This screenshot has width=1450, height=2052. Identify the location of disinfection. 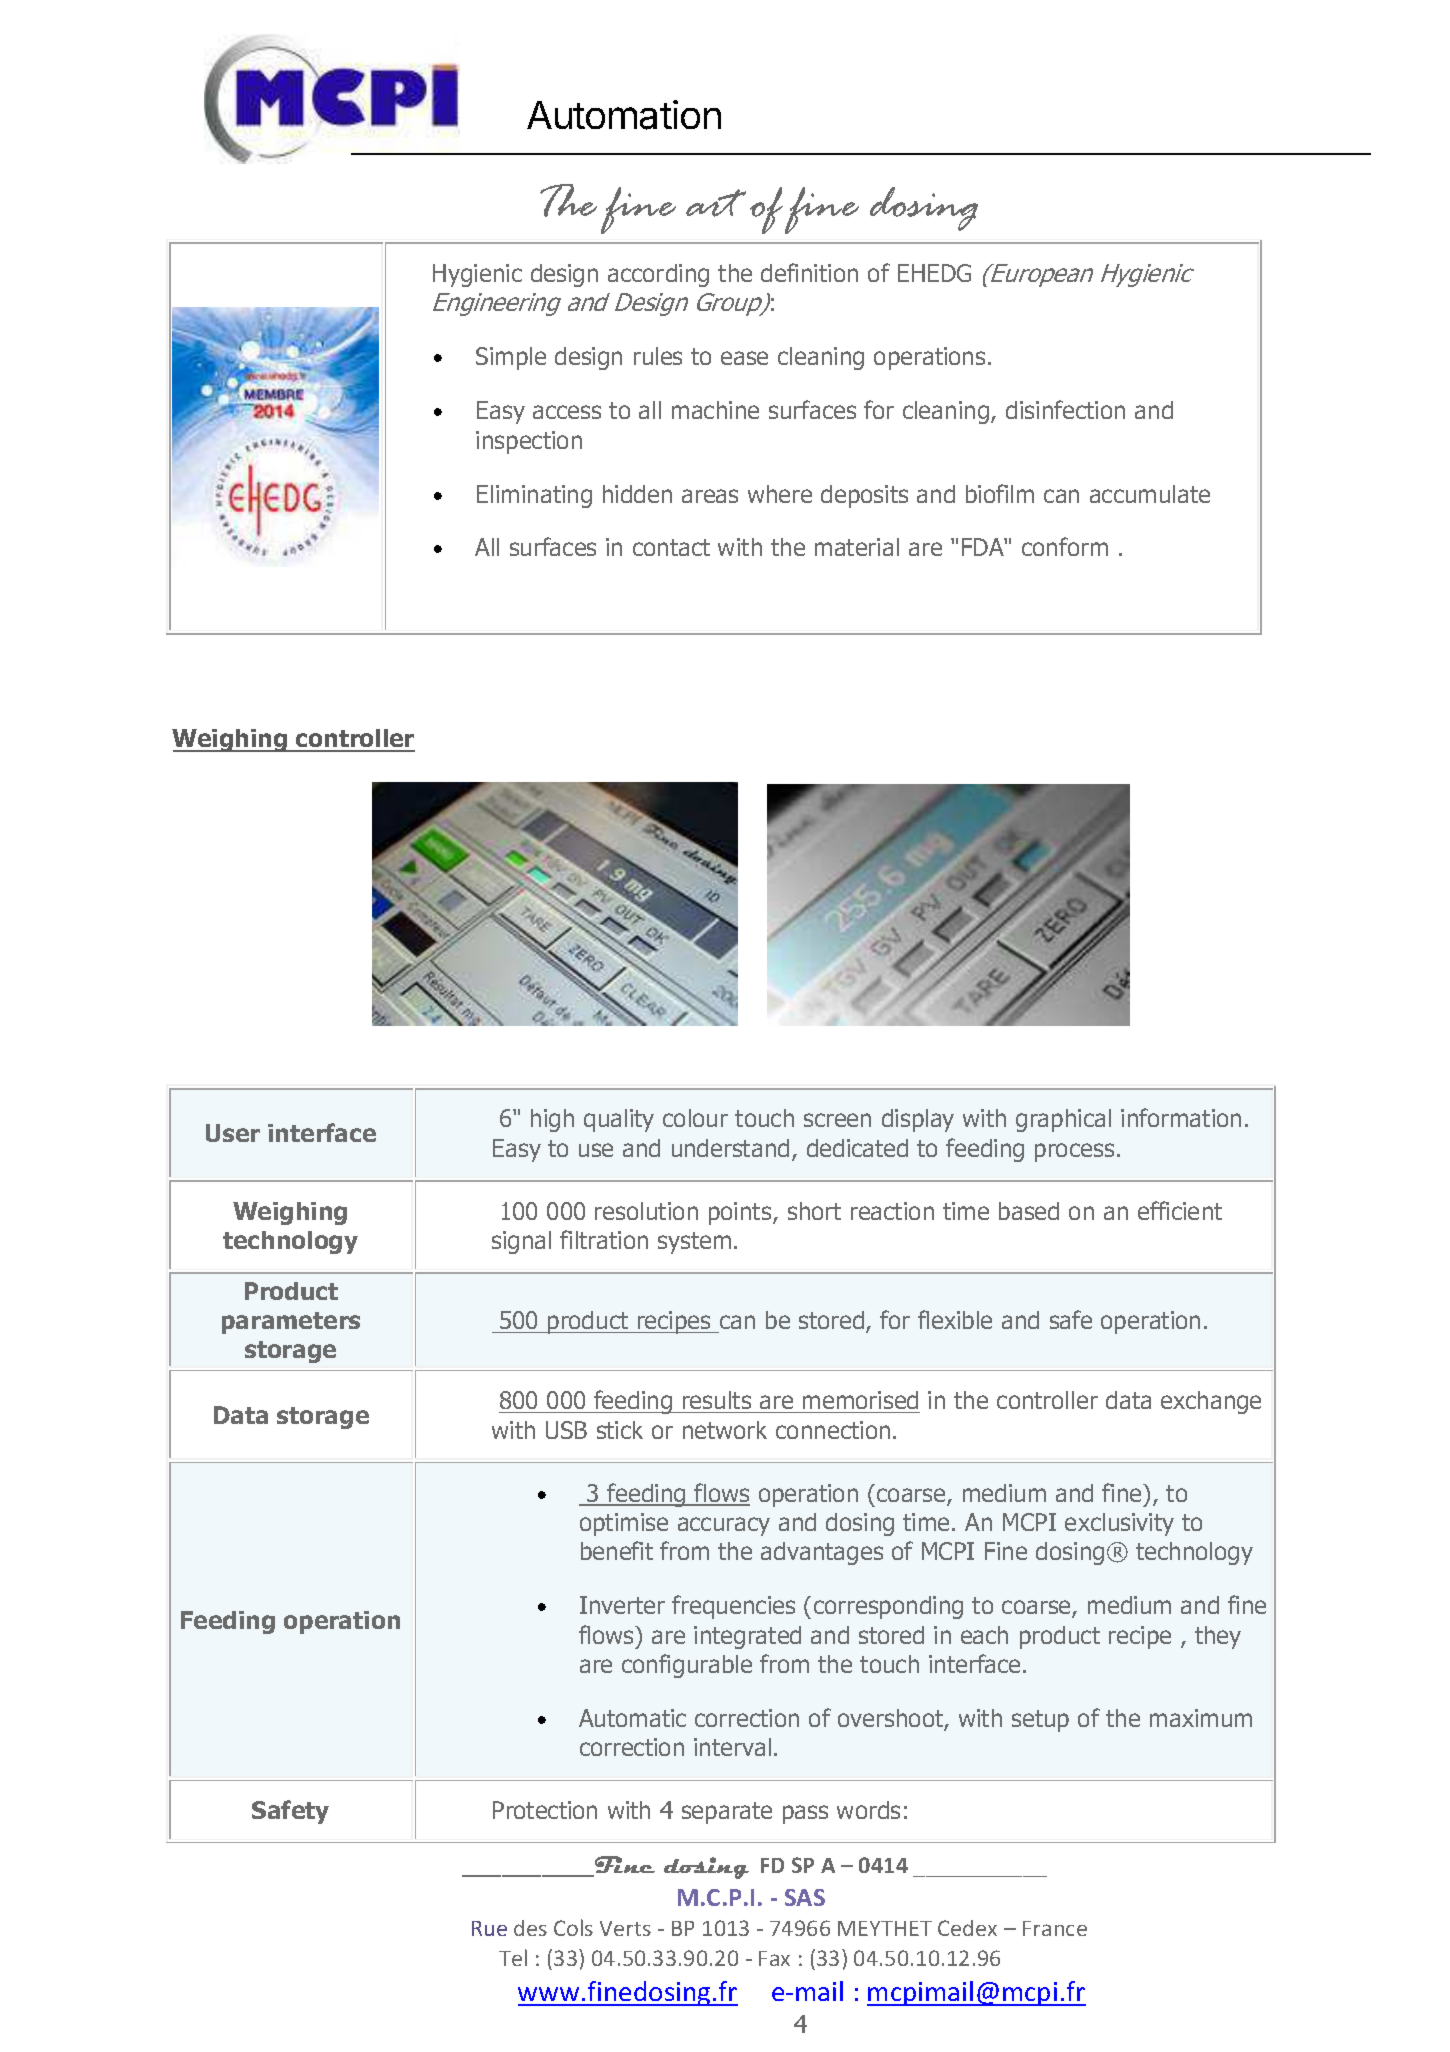
(1065, 409).
